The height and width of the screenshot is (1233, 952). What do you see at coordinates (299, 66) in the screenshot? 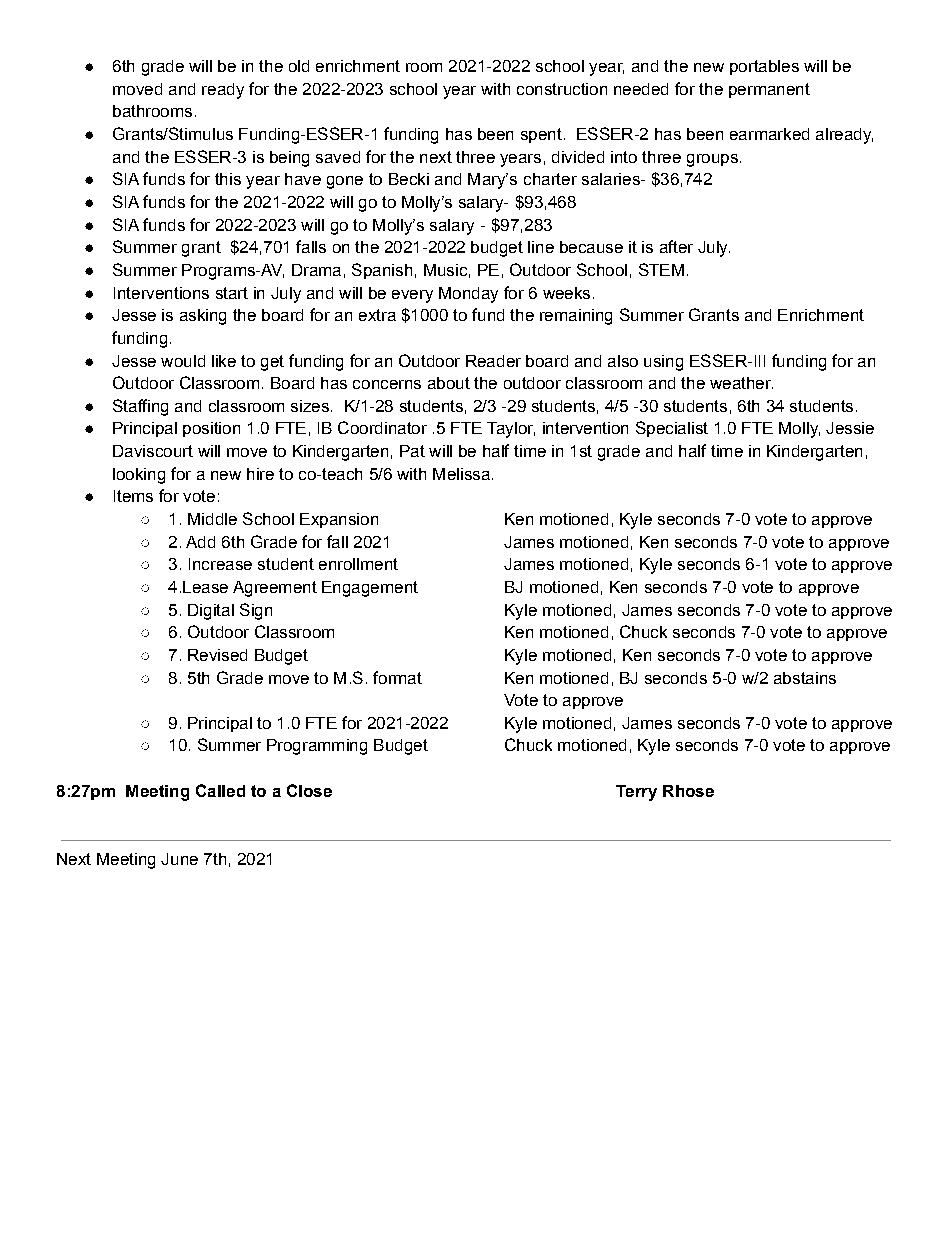
I see `old` at bounding box center [299, 66].
